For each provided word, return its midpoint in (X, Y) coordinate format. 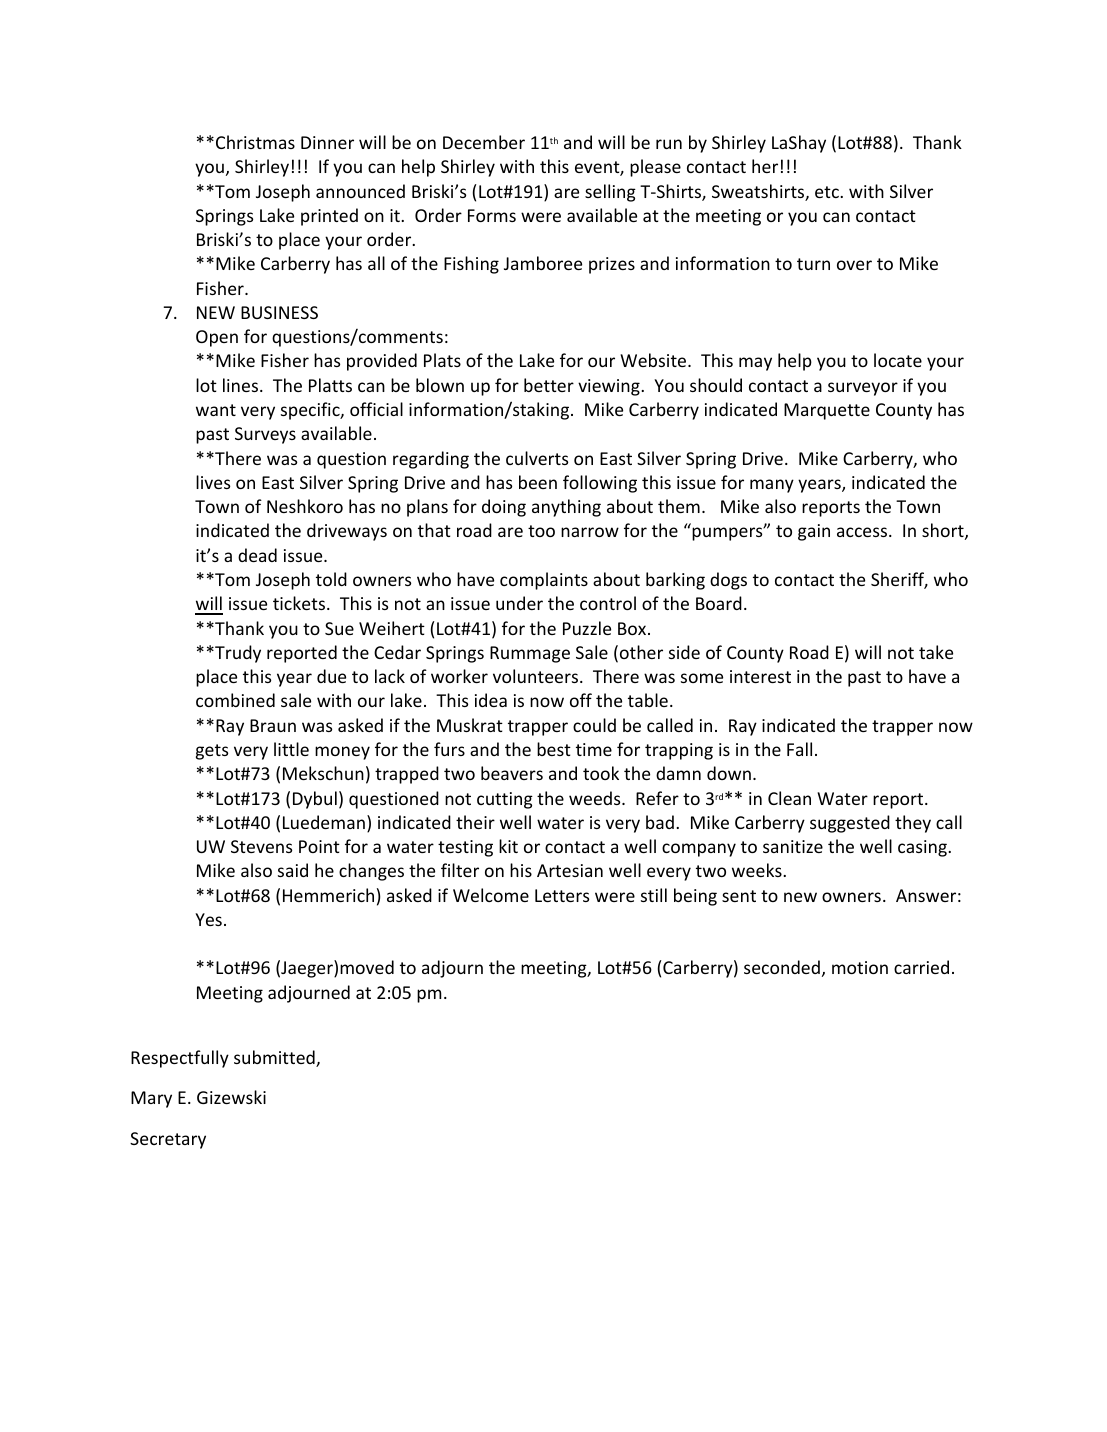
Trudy (237, 654)
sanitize (793, 846)
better (549, 385)
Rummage (530, 654)
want (216, 410)
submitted (275, 1058)
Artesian (570, 870)
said (293, 870)
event (598, 168)
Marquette (827, 411)
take (936, 652)
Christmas (255, 142)
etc (828, 192)
